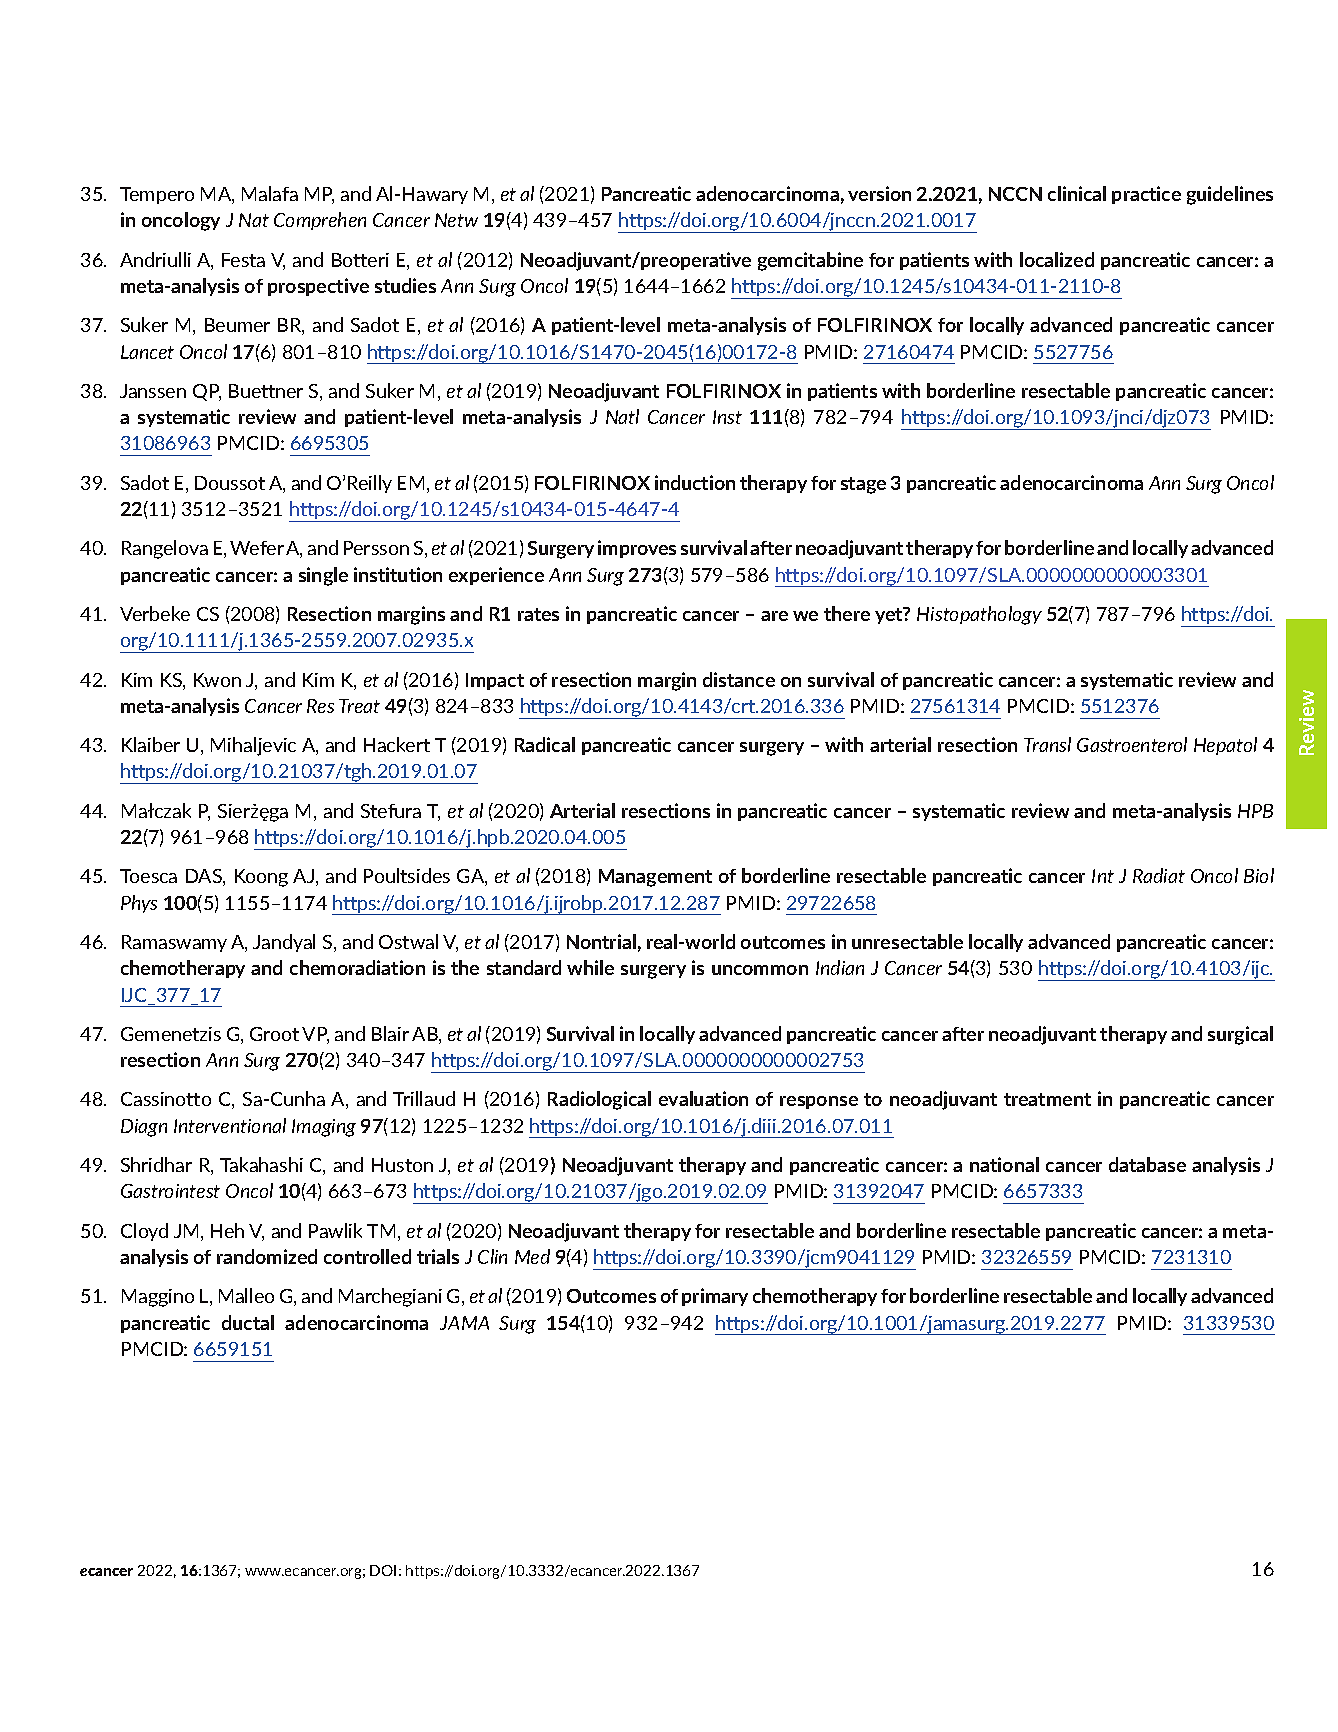 The height and width of the document is (1732, 1338). Describe the element at coordinates (1146, 195) in the document. I see `practice` at that location.
